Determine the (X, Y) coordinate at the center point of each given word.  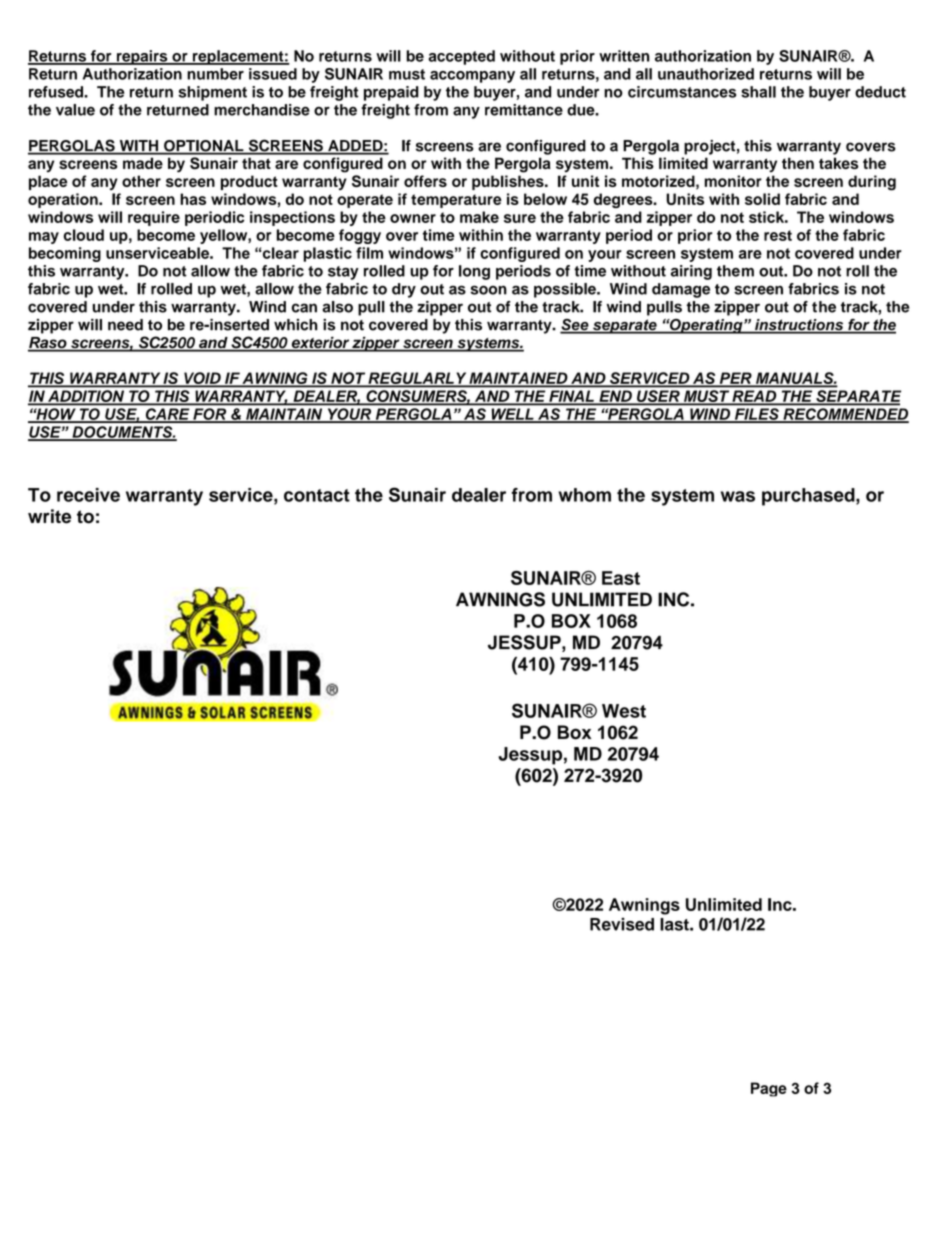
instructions (799, 326)
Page (769, 1089)
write (49, 516)
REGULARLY (417, 379)
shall (758, 92)
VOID (202, 379)
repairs (142, 57)
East (621, 578)
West (624, 711)
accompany (472, 77)
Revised (622, 924)
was (738, 496)
